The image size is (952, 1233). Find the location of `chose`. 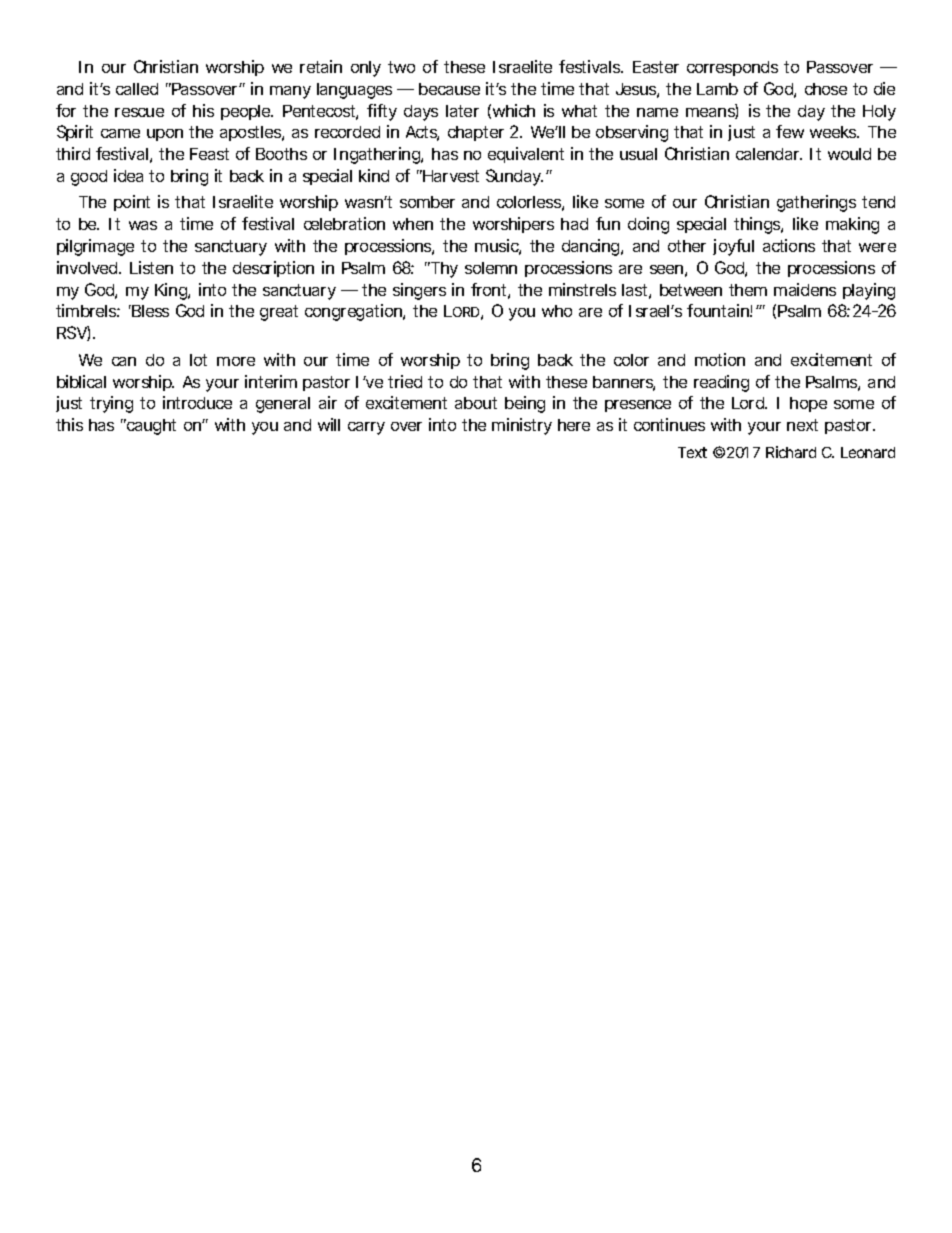

chose is located at coordinates (826, 89).
